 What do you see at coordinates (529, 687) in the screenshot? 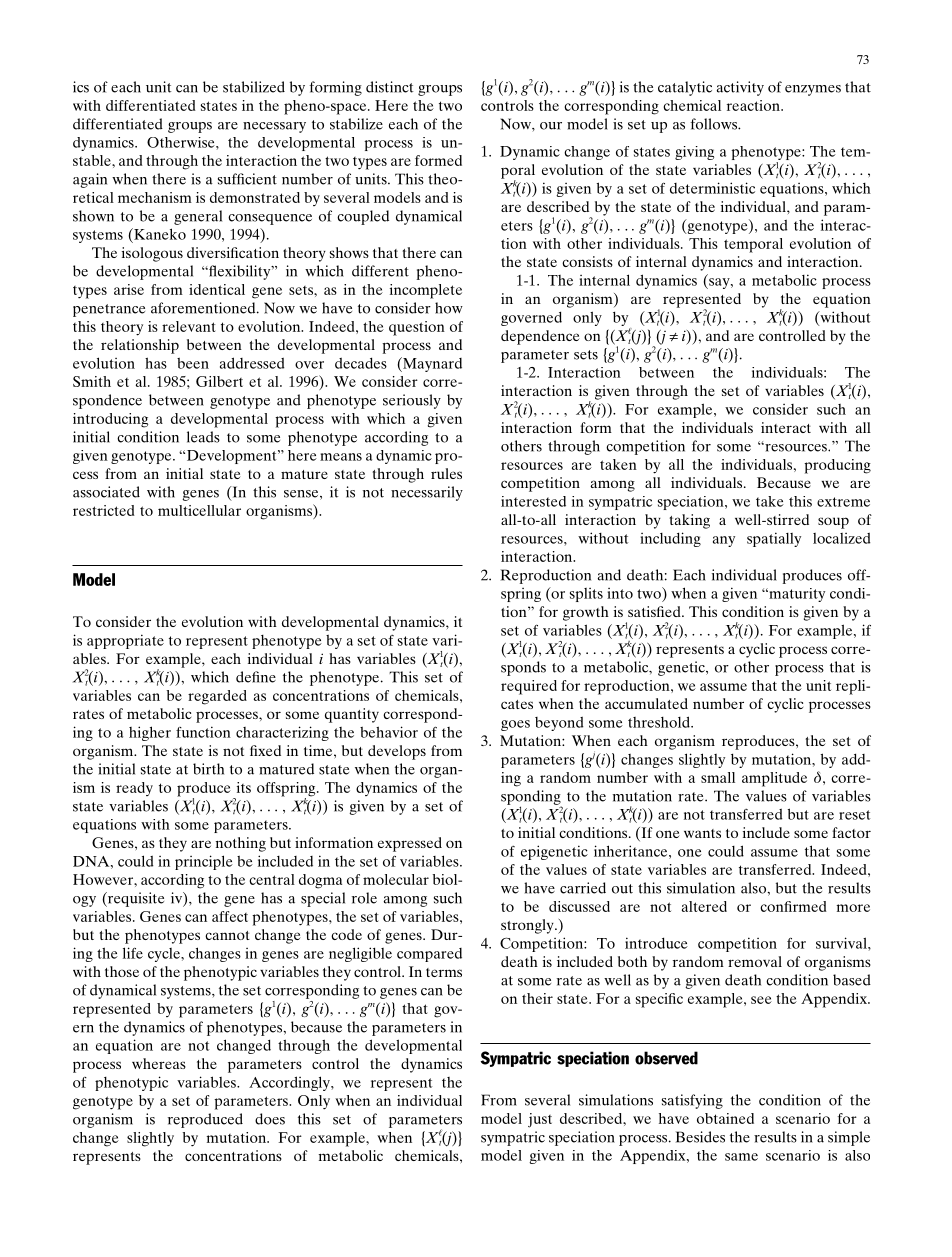
I see `required` at bounding box center [529, 687].
